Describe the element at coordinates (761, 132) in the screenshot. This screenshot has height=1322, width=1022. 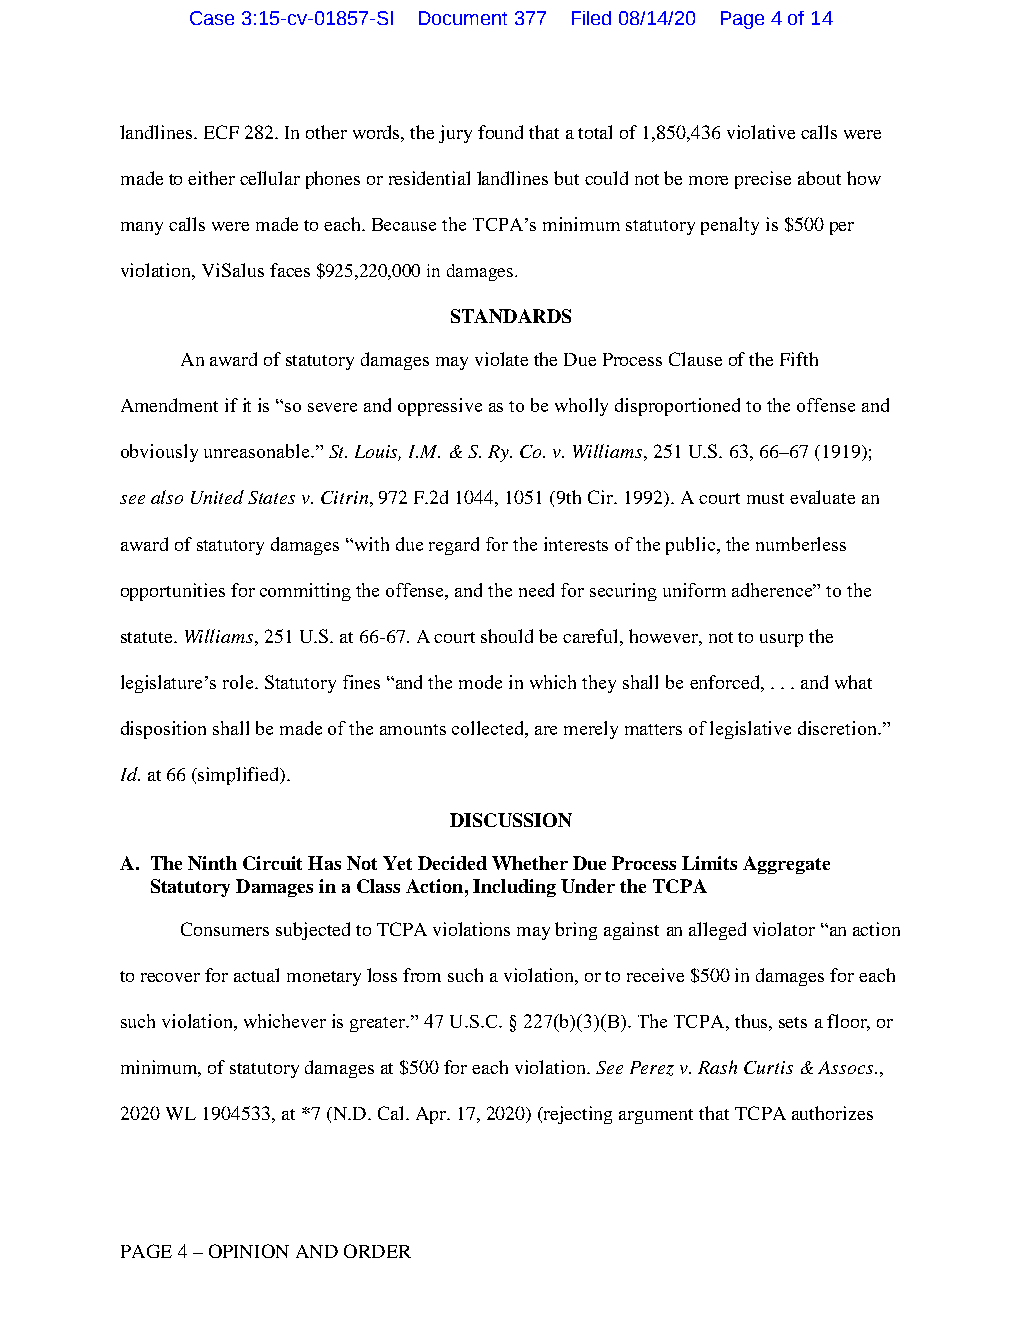
I see `violative` at that location.
